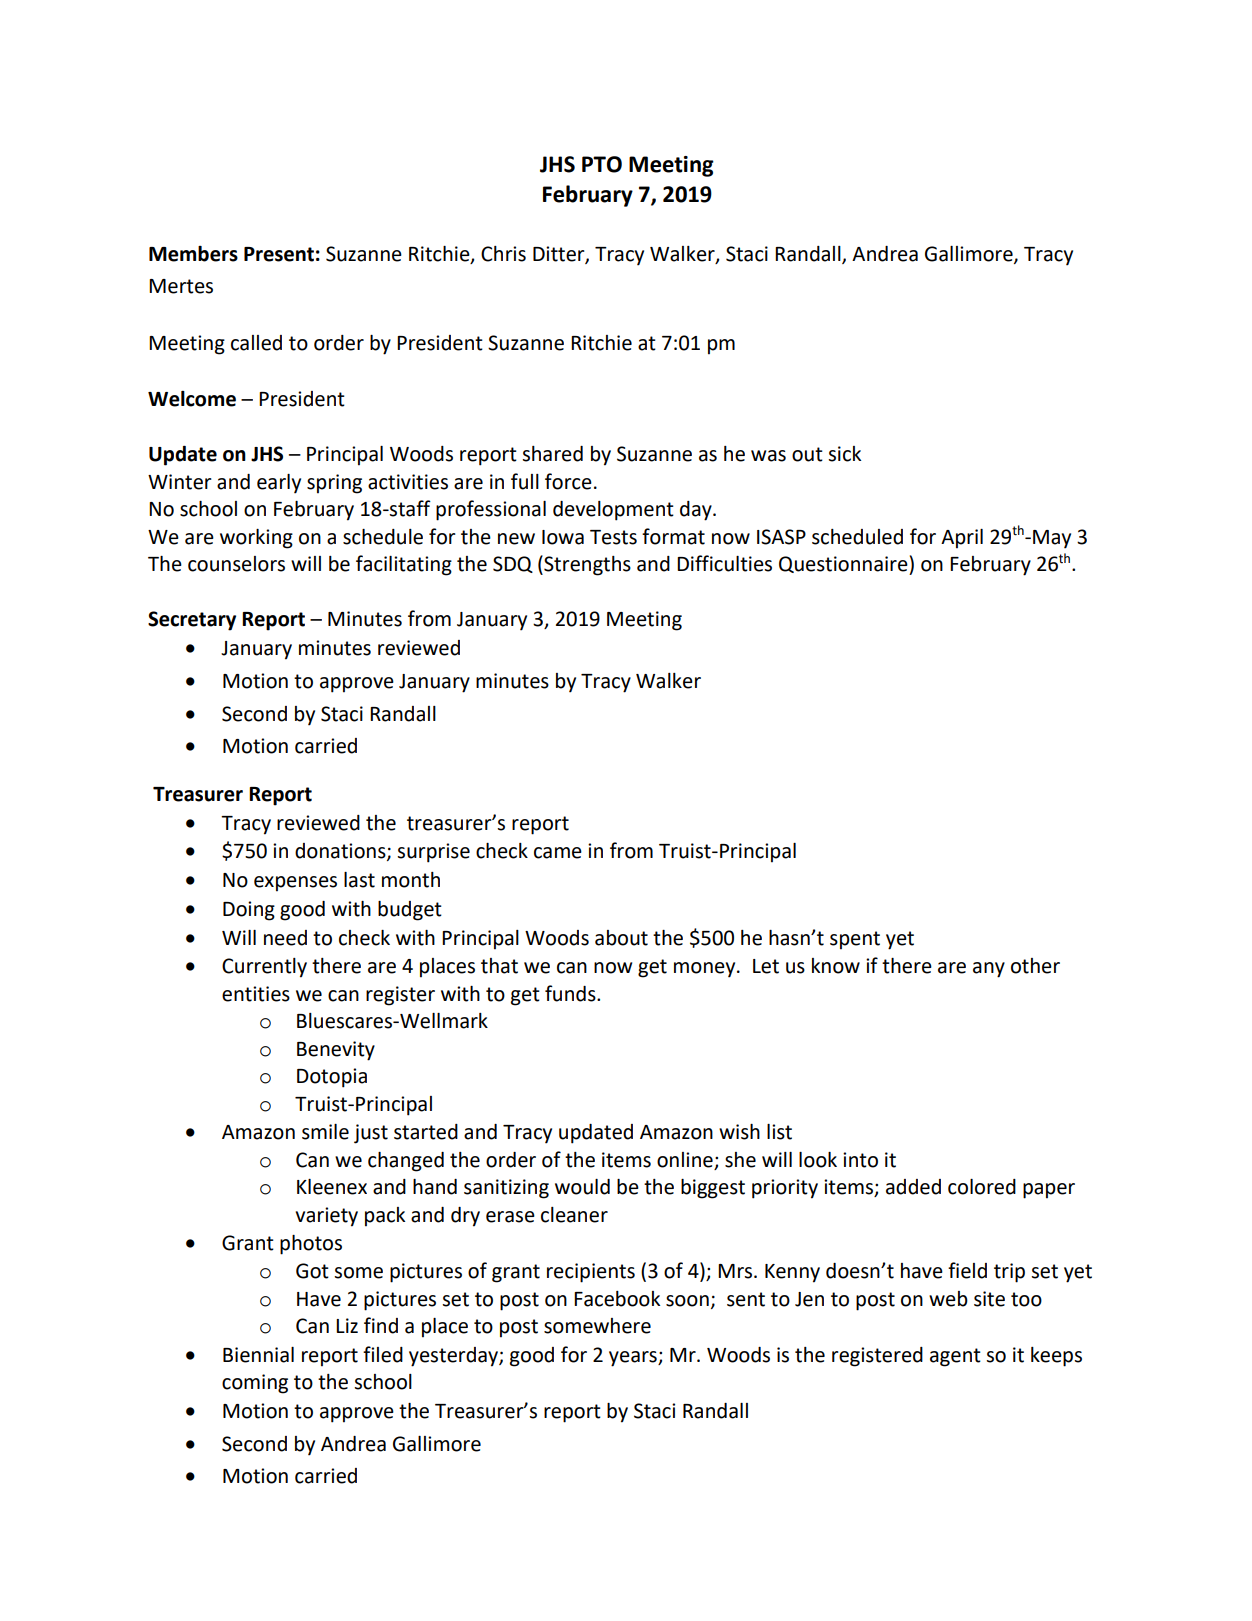 The width and height of the screenshot is (1252, 1621). What do you see at coordinates (279, 484) in the screenshot?
I see `early` at bounding box center [279, 484].
